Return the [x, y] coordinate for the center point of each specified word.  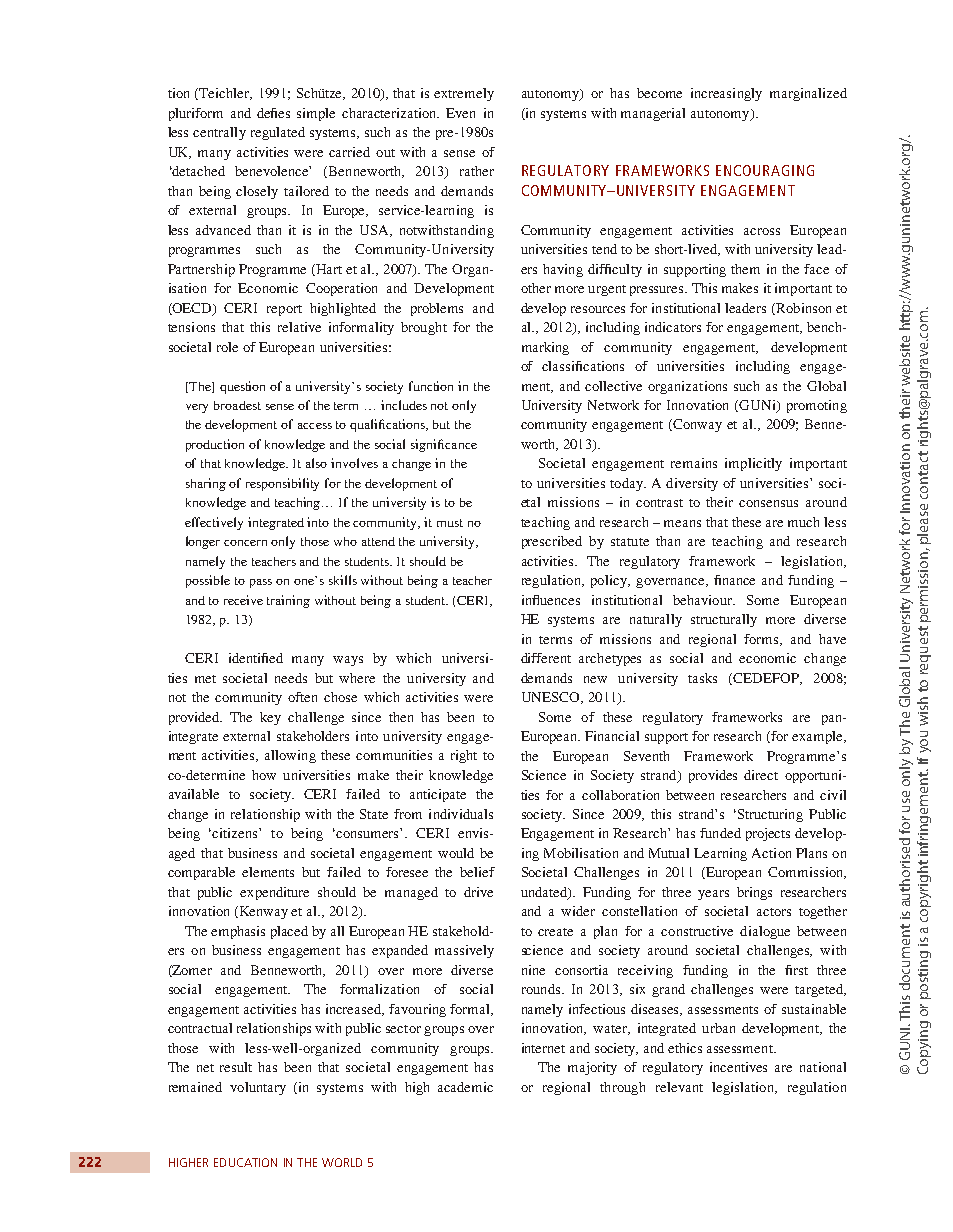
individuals [461, 814]
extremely [464, 94]
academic [465, 1087]
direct [761, 775]
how [264, 775]
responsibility [282, 484]
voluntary [258, 1088]
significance [444, 445]
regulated [278, 133]
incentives [738, 1067]
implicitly [753, 464]
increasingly [726, 94]
